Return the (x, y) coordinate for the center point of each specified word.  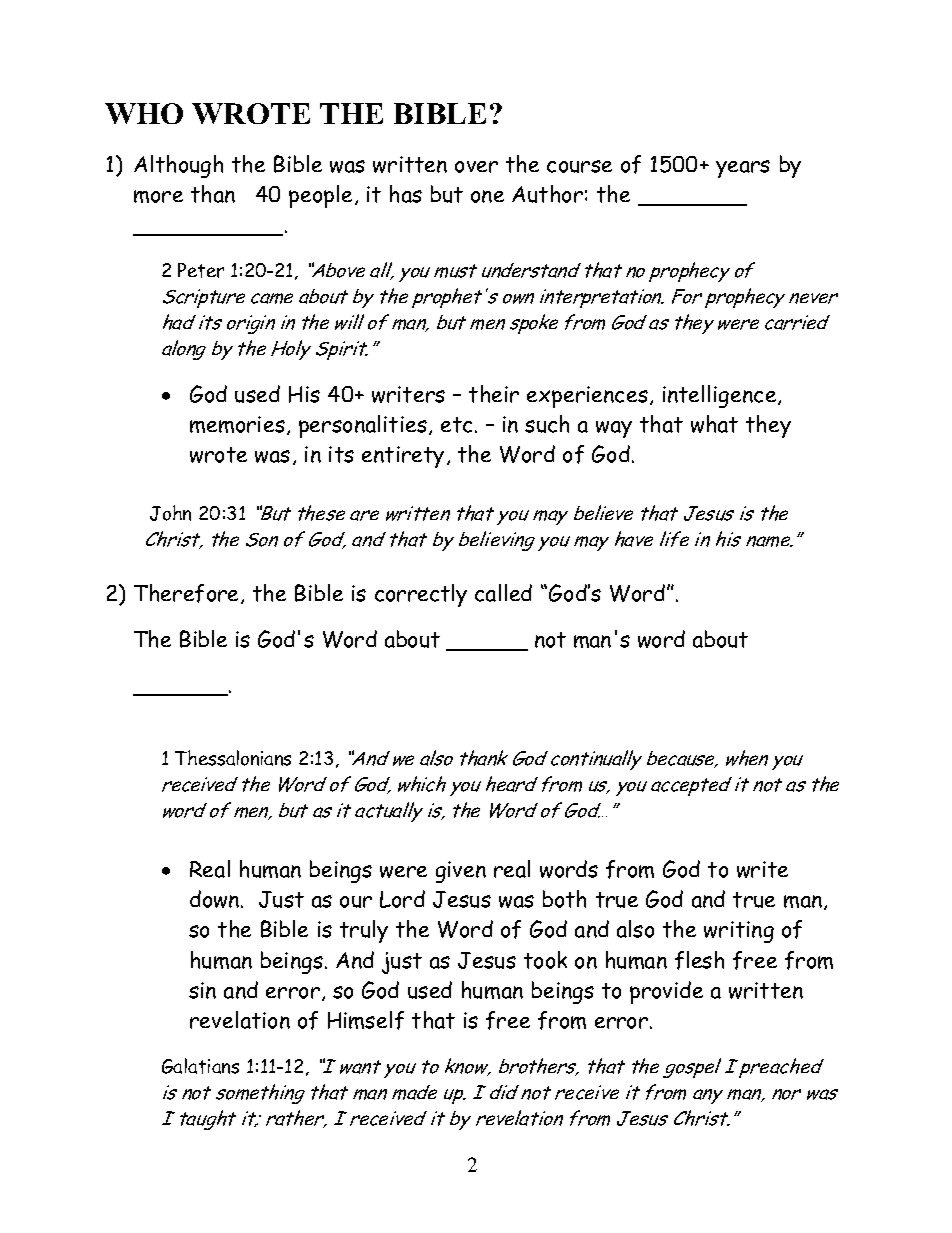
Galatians (200, 1066)
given (461, 872)
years (743, 169)
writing (739, 932)
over (476, 167)
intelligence (721, 396)
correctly (421, 595)
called (503, 593)
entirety (403, 457)
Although (178, 166)
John (170, 513)
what (714, 424)
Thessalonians (233, 758)
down (216, 899)
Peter (201, 270)
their (494, 394)
